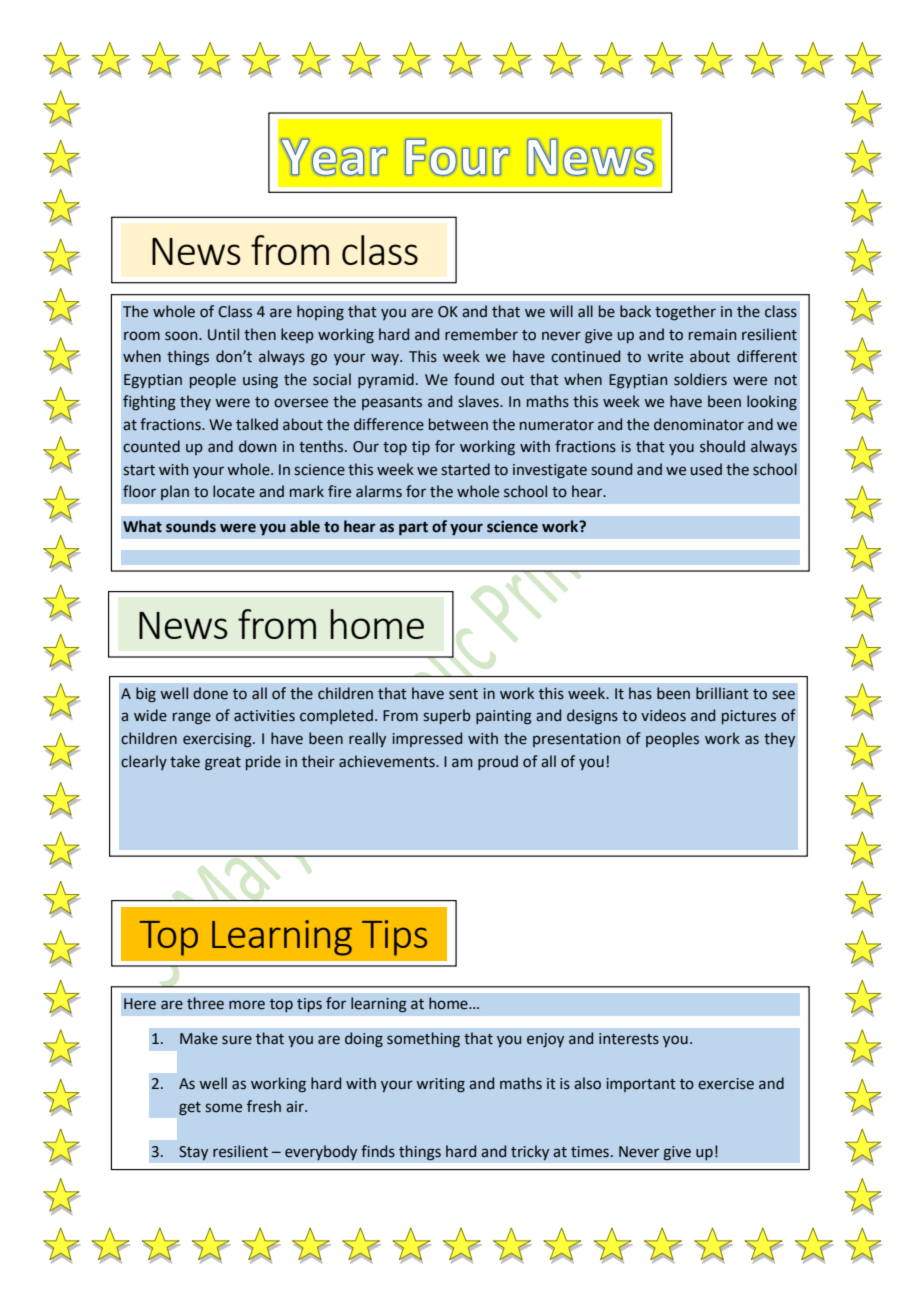  Describe the element at coordinates (712, 335) in the page. I see `remain` at that location.
